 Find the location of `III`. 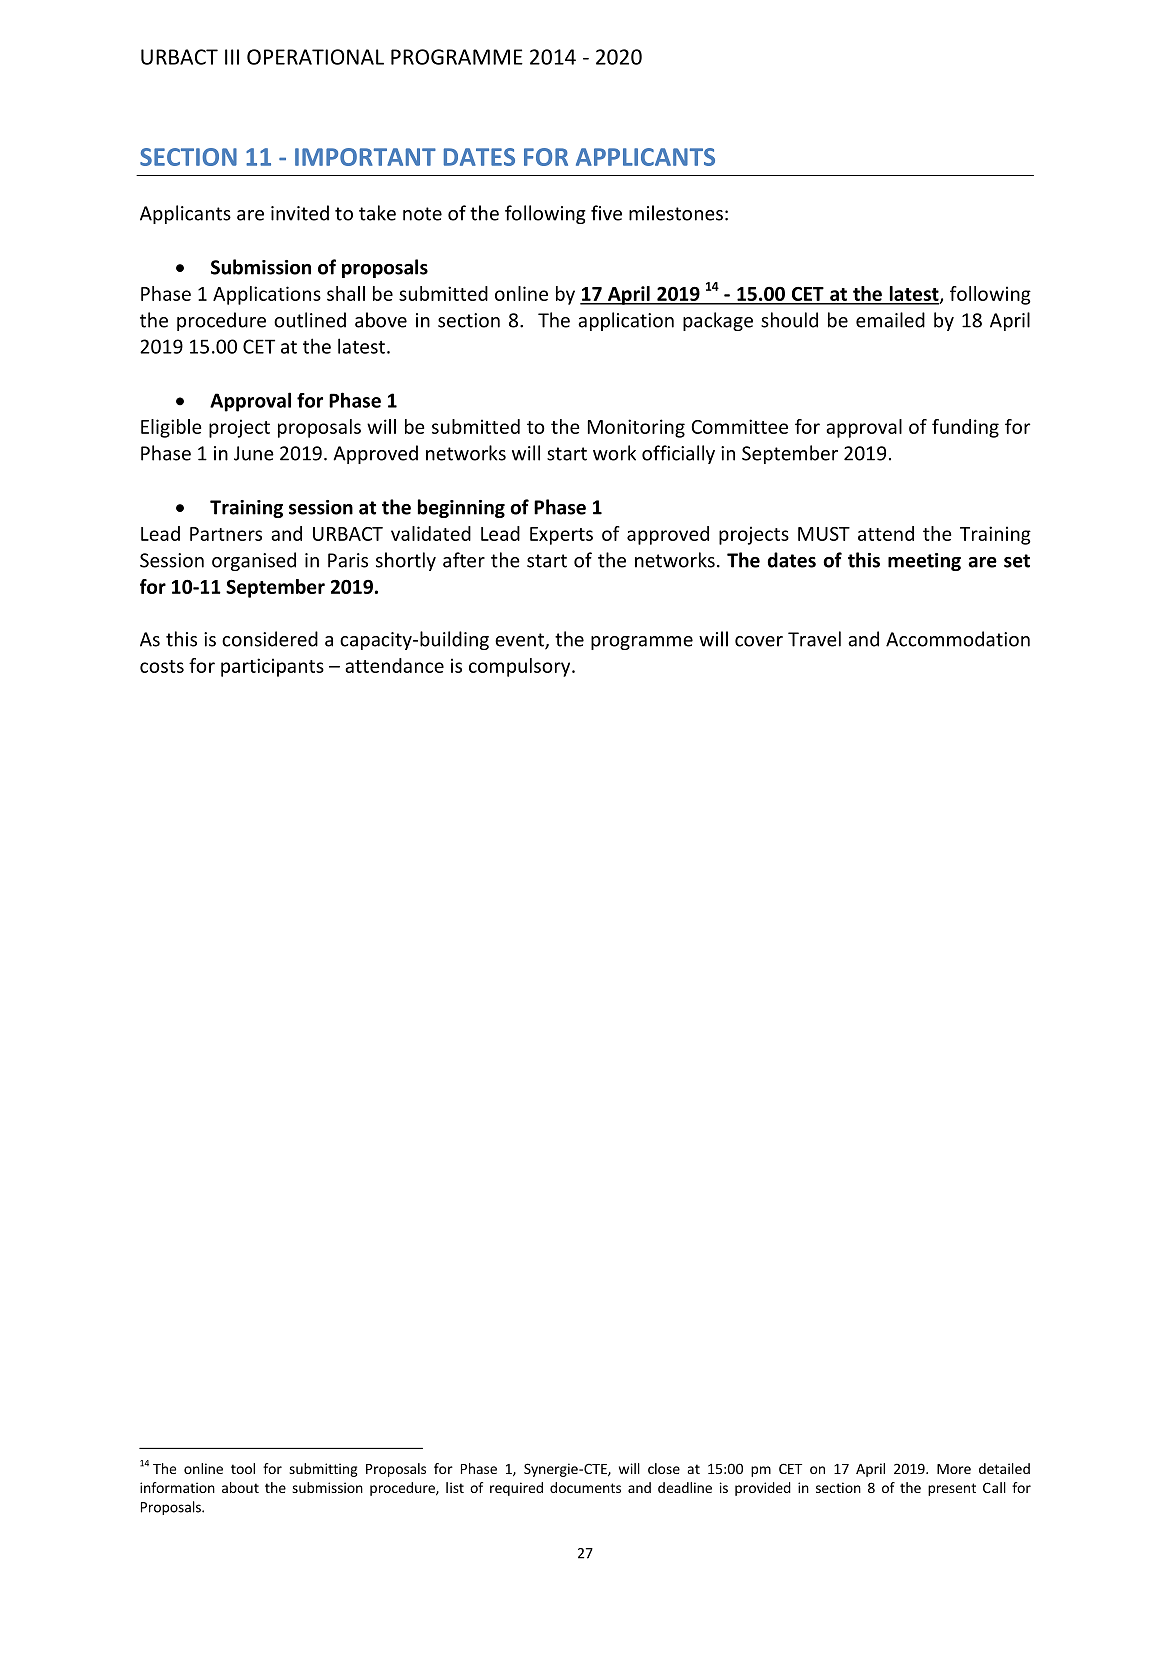

III is located at coordinates (232, 57).
